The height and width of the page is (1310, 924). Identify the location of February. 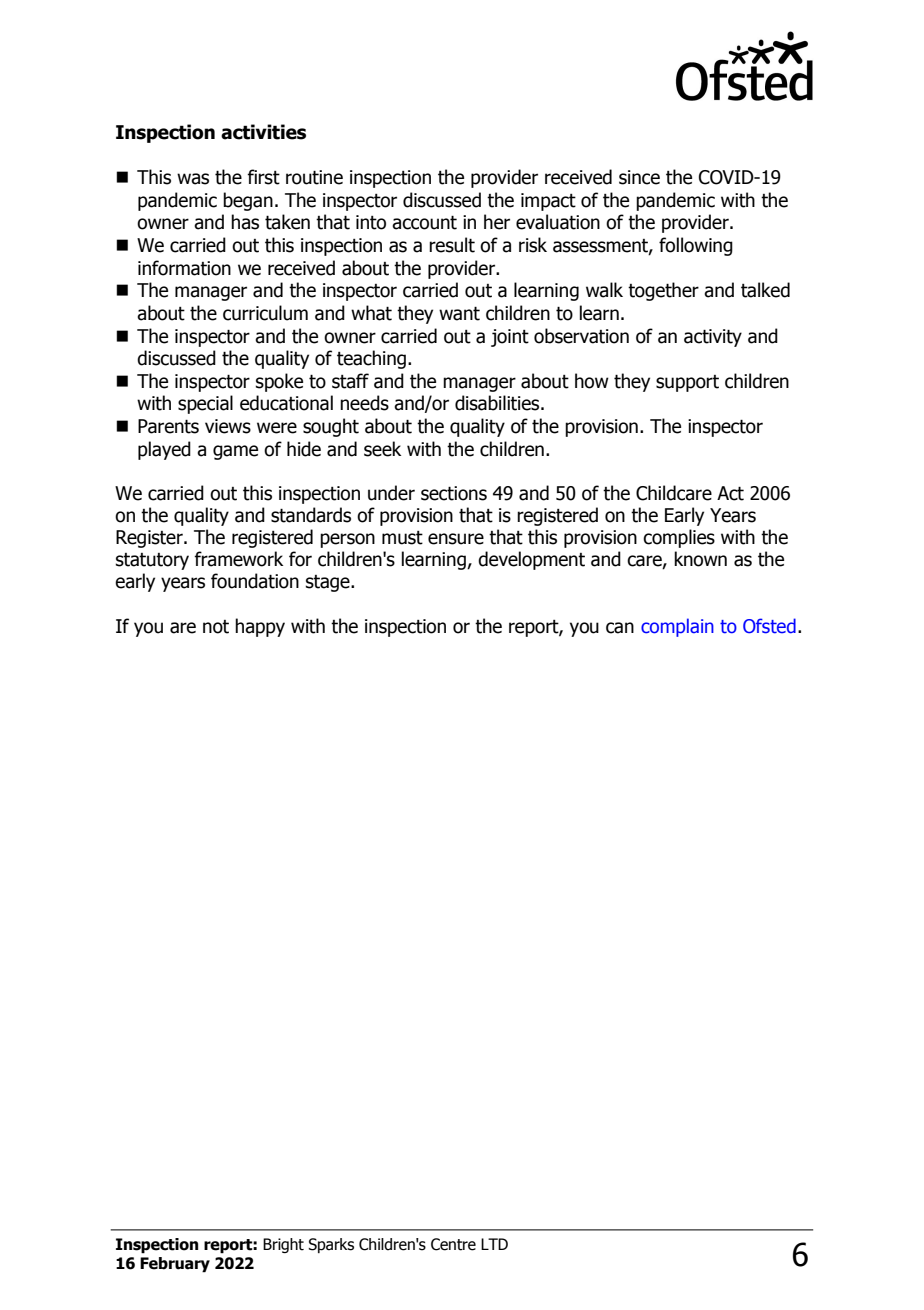
(175, 1265).
